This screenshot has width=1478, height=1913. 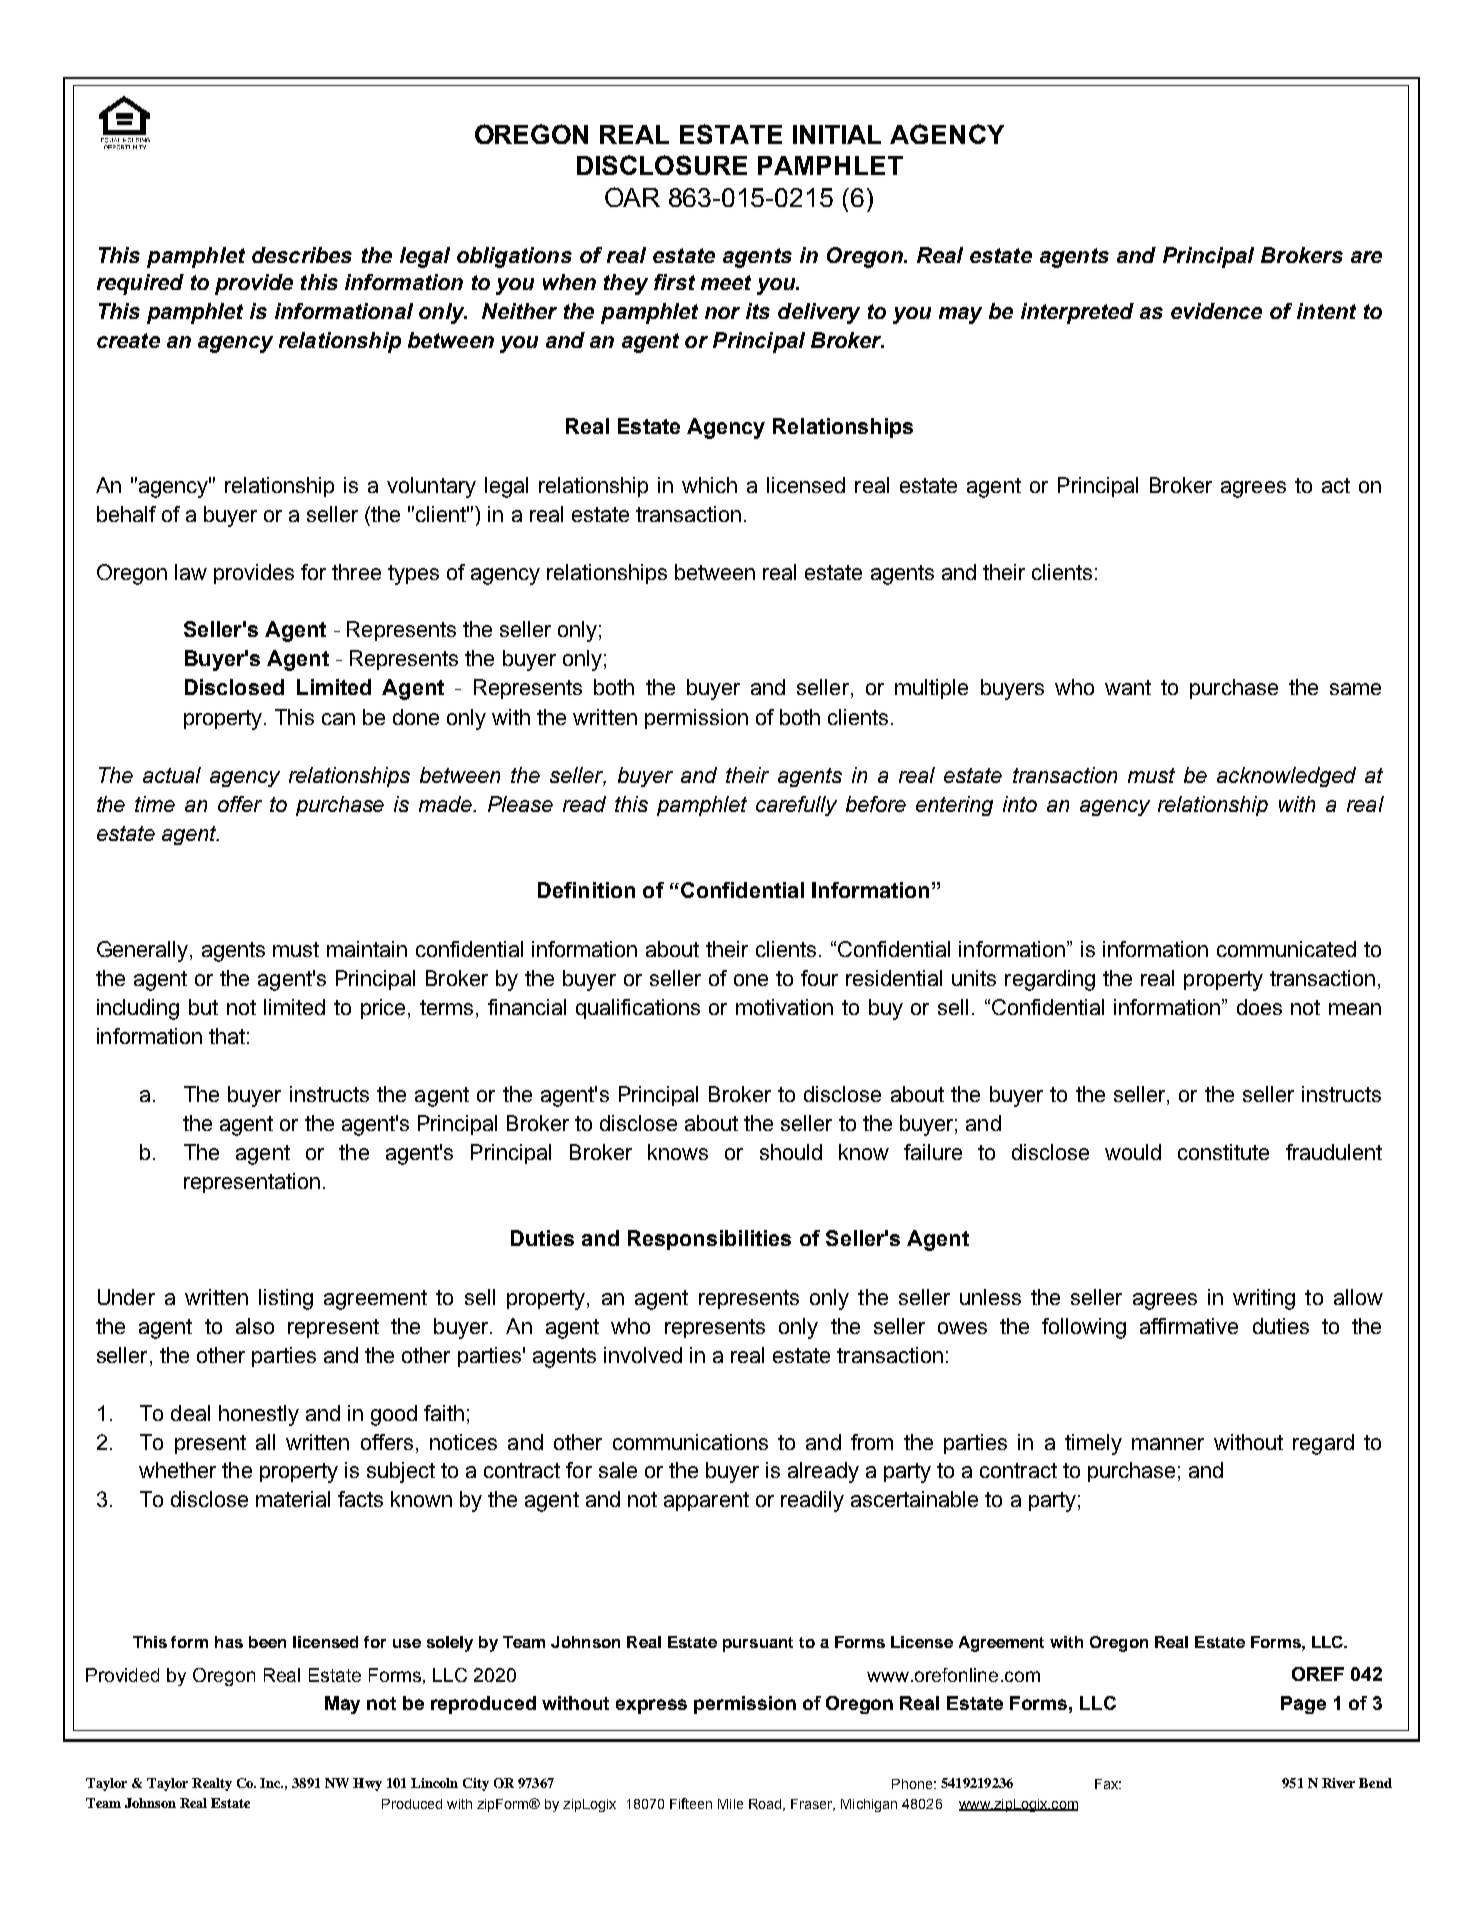 What do you see at coordinates (203, 1007) in the screenshot?
I see `but` at bounding box center [203, 1007].
